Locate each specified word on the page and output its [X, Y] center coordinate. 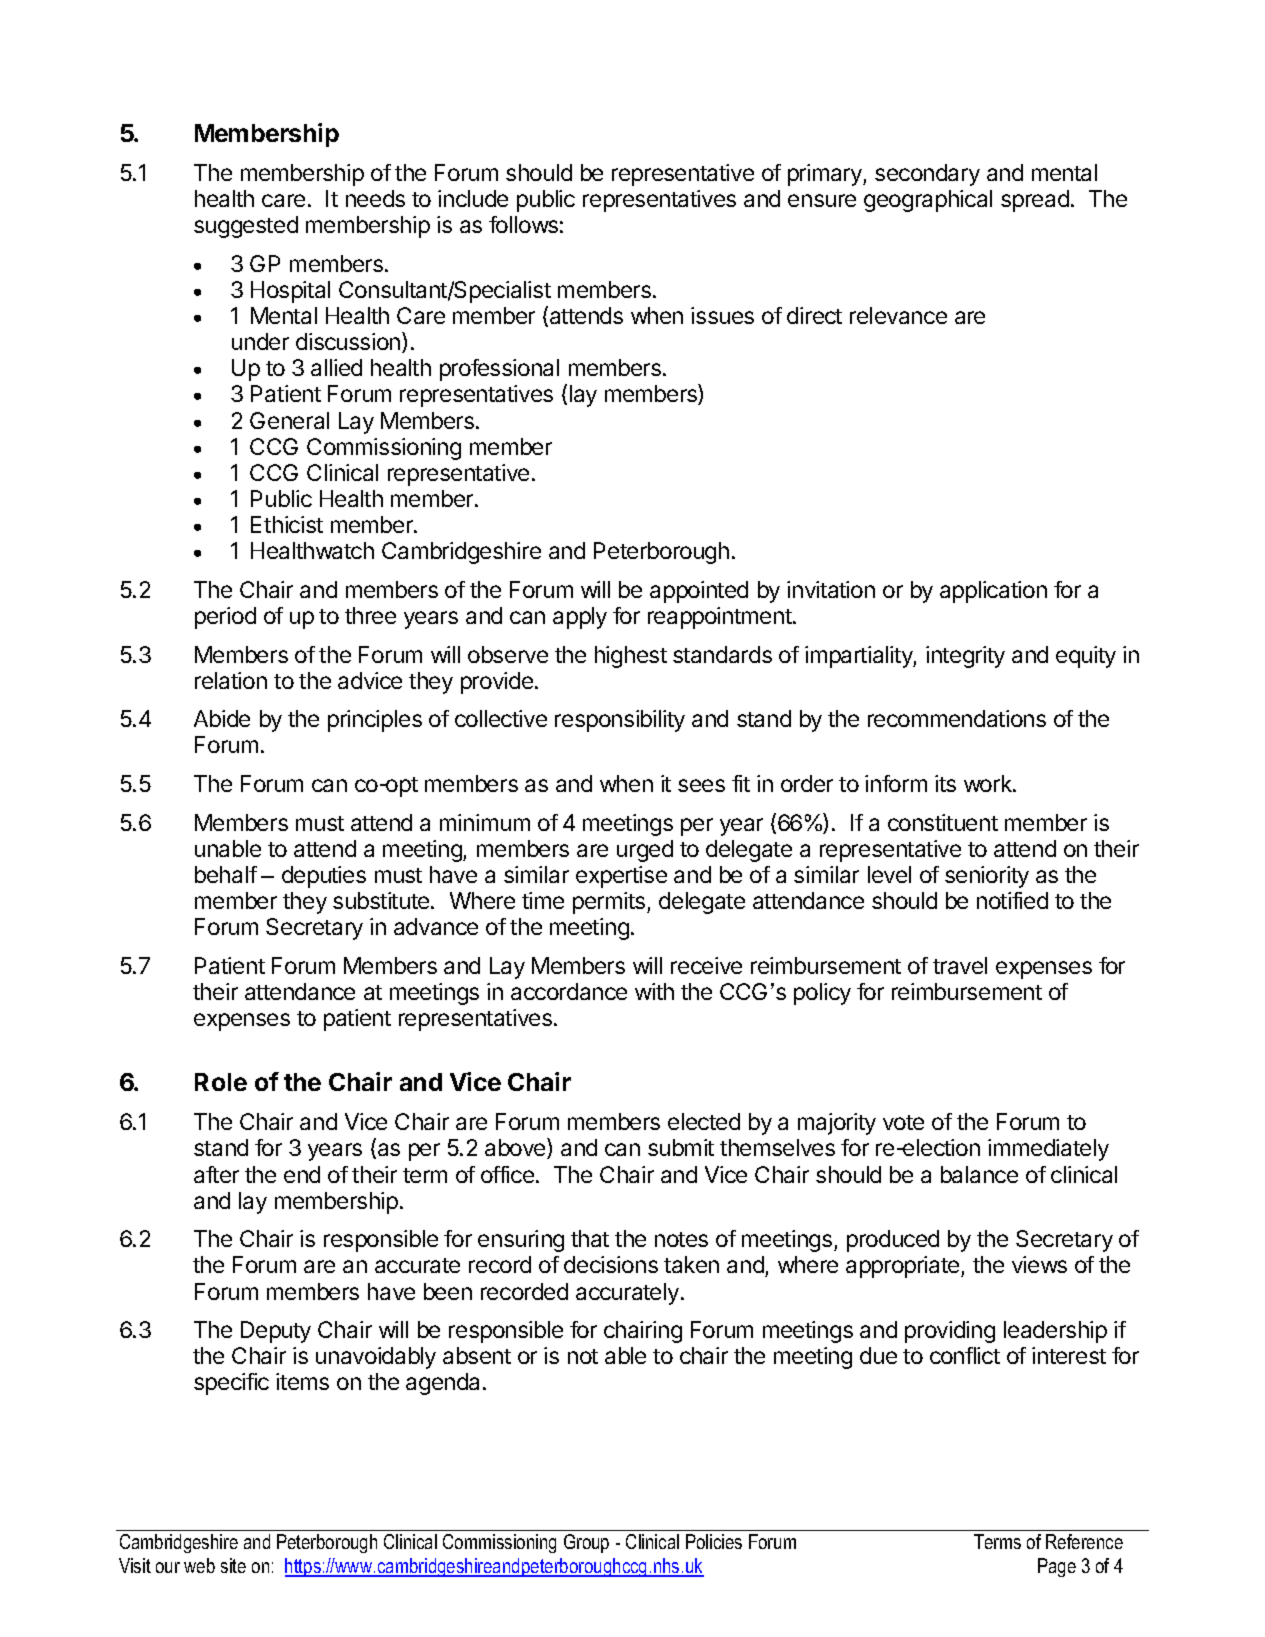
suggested [246, 227]
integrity [965, 657]
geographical [928, 201]
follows [523, 224]
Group [586, 1543]
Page [1057, 1567]
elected [704, 1121]
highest [631, 657]
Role [221, 1082]
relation [231, 680]
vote [903, 1122]
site [233, 1565]
